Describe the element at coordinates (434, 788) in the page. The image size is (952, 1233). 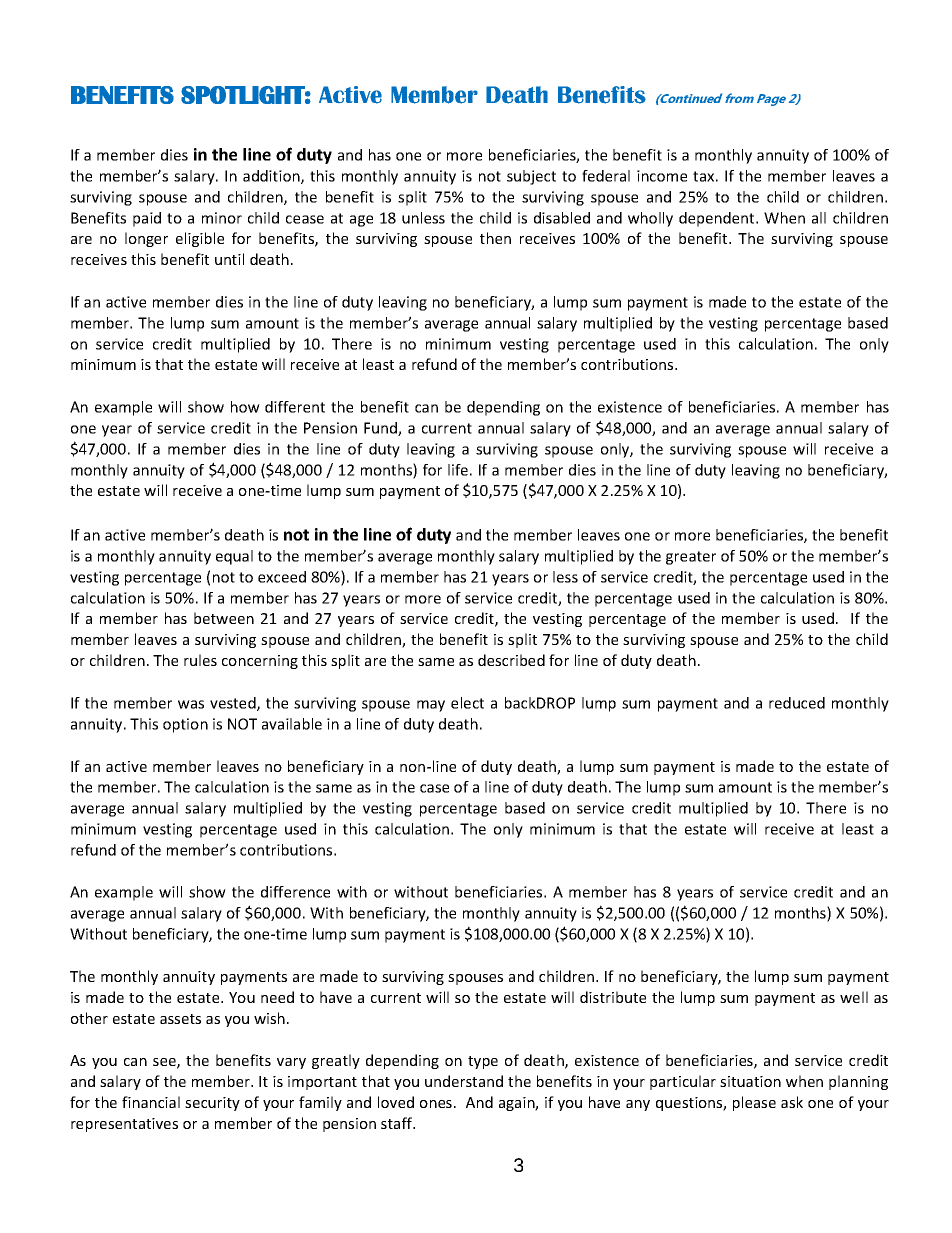
I see `case` at that location.
